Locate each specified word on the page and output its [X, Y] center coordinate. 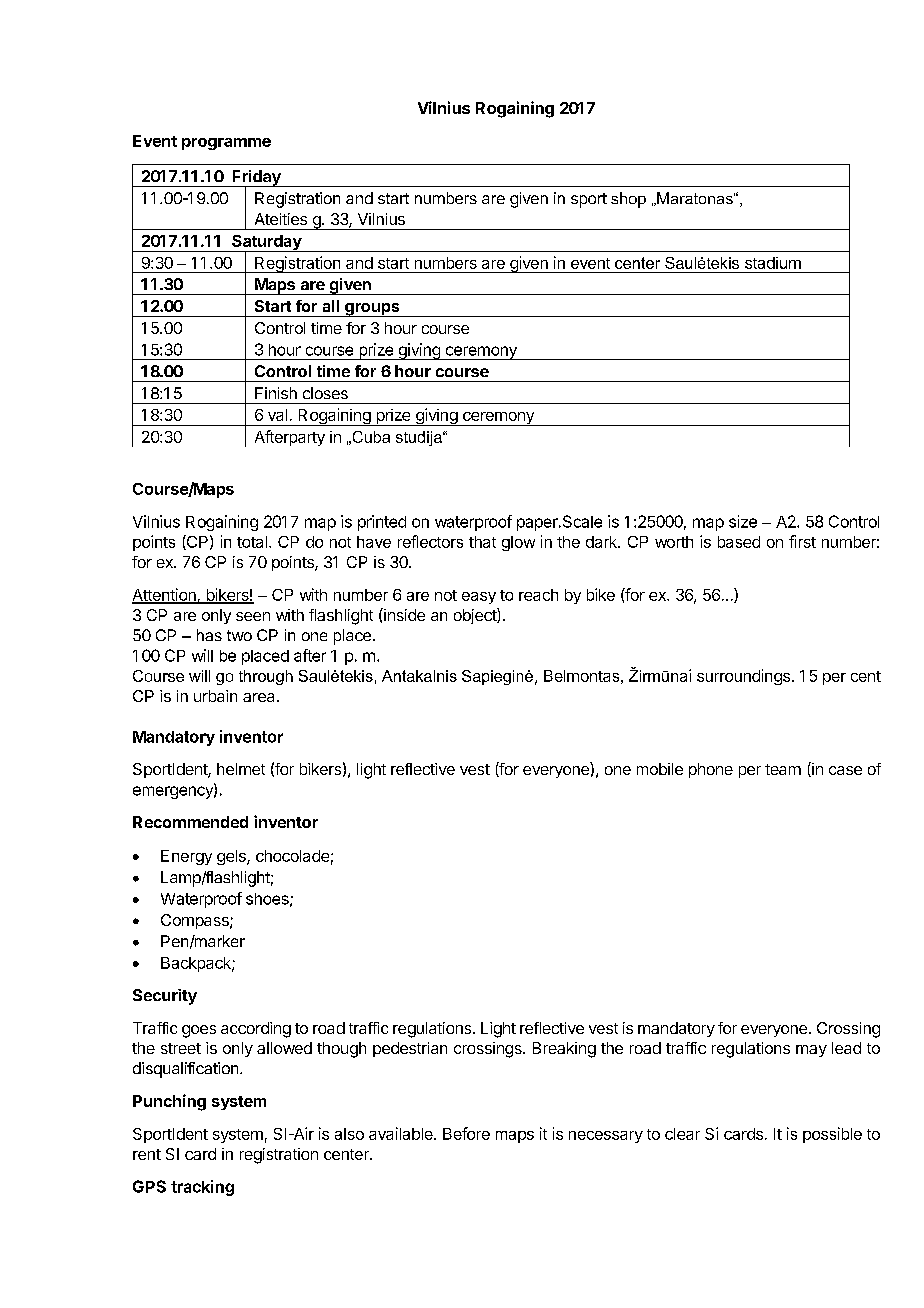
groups [372, 310]
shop [628, 200]
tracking [202, 1188]
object [476, 616]
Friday [256, 179]
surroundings [743, 677]
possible [832, 1135]
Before [466, 1133]
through [266, 677]
